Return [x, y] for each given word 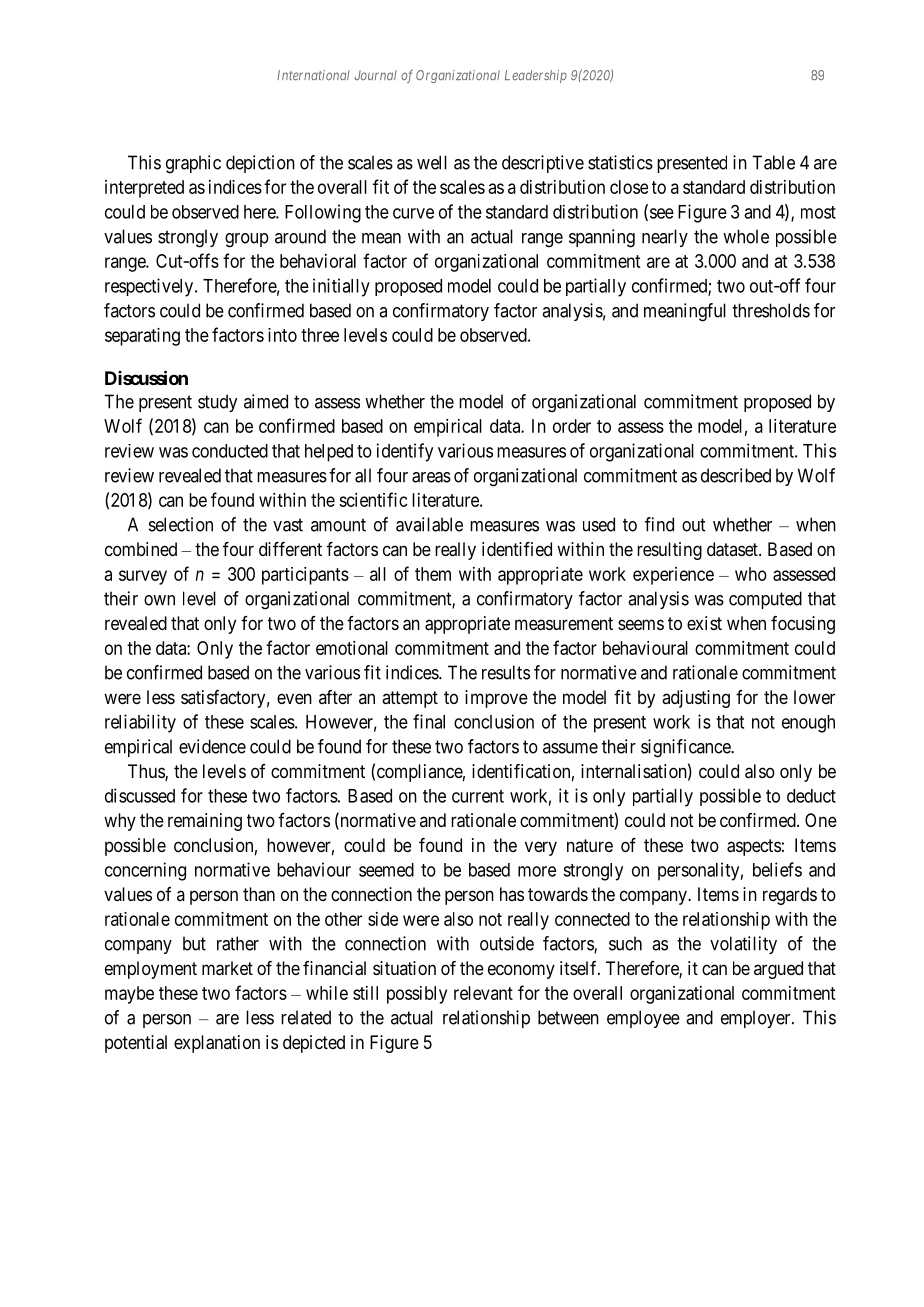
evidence [212, 746]
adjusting [696, 699]
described [736, 475]
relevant [483, 993]
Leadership [536, 76]
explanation [217, 1044]
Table [773, 162]
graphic [193, 164]
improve [496, 699]
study [217, 403]
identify [405, 452]
